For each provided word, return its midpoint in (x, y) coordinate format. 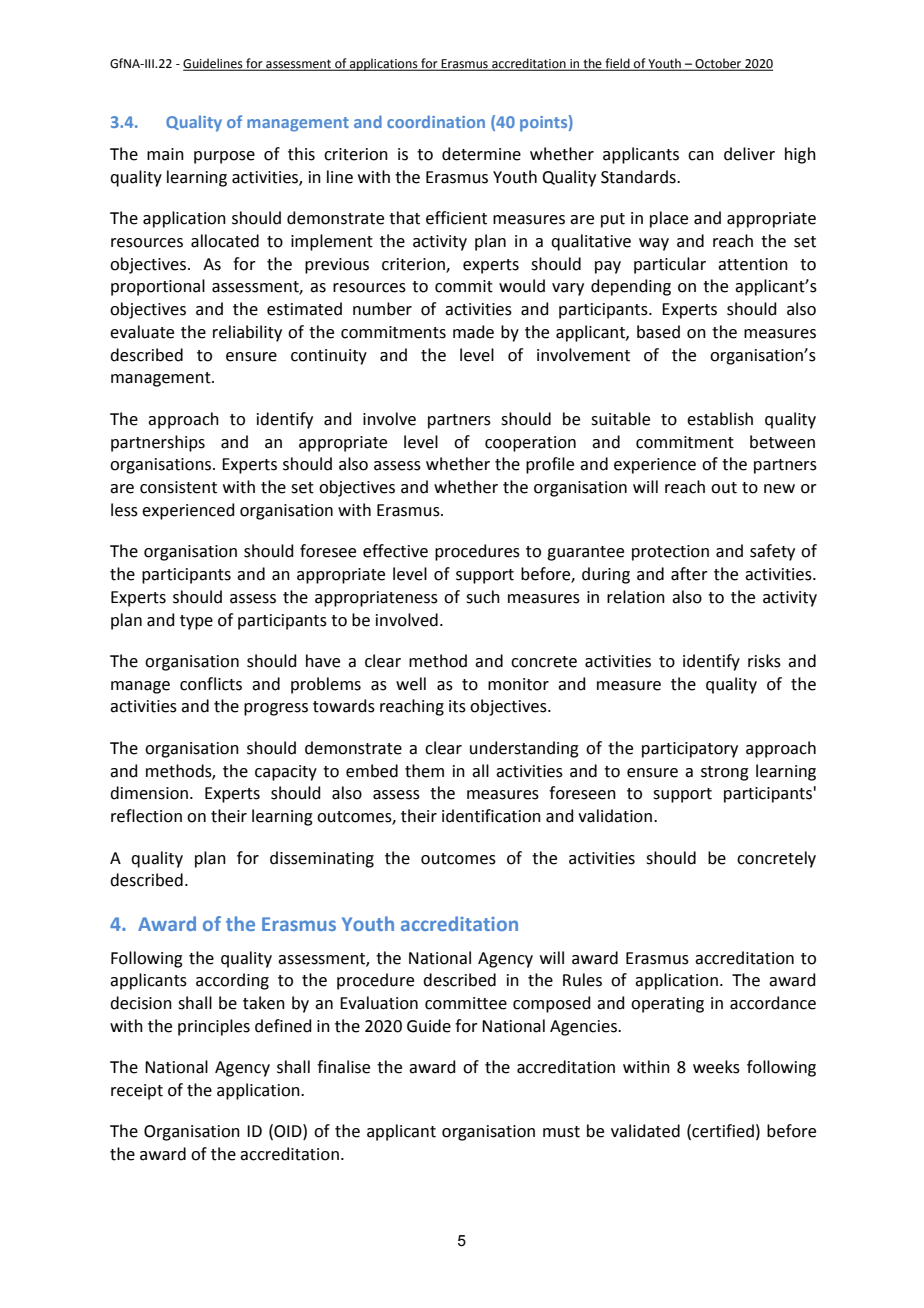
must (561, 1132)
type (196, 622)
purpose (224, 157)
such (483, 597)
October (719, 64)
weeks (716, 1067)
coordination (436, 121)
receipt (137, 1092)
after (689, 574)
